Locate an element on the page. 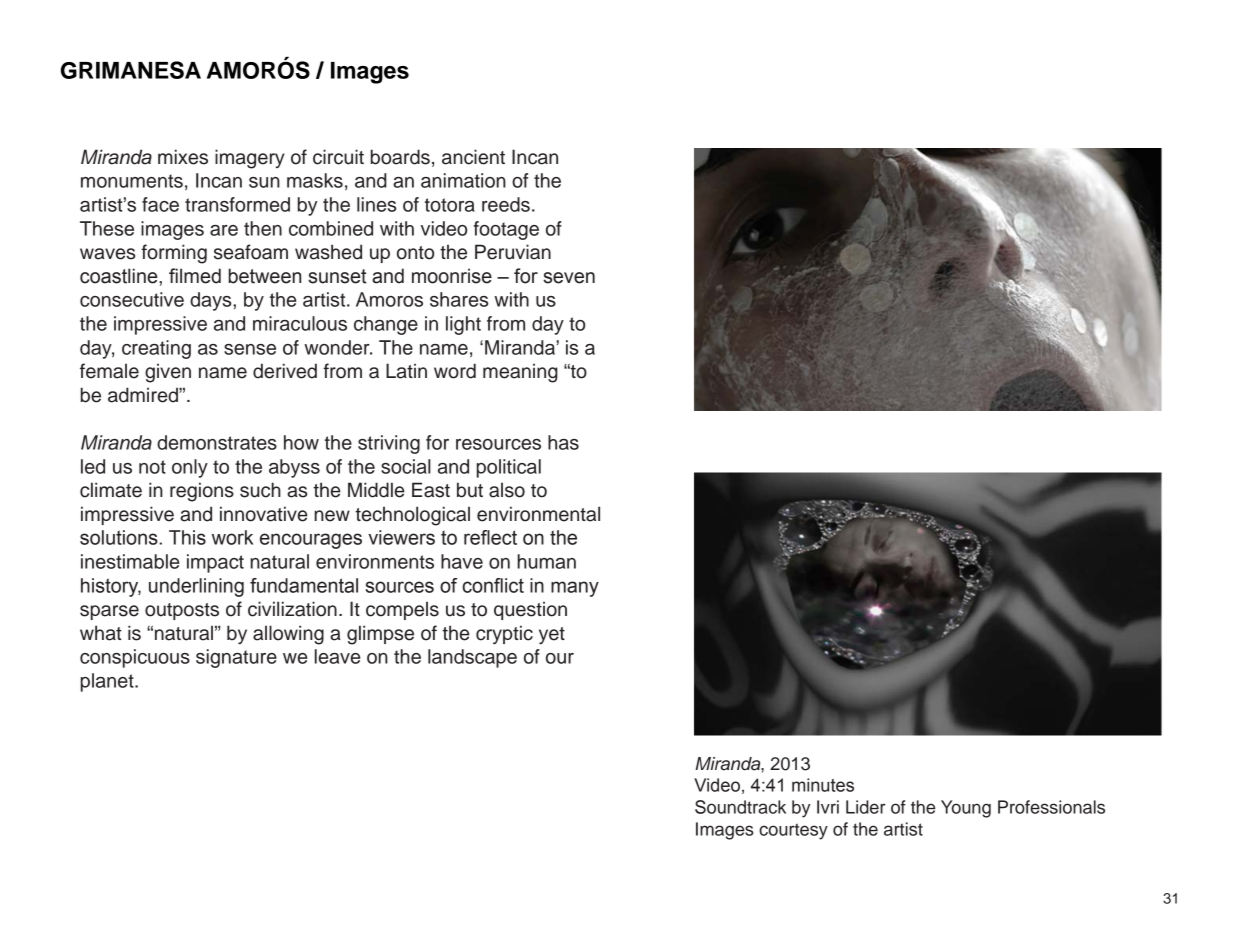 The width and height of the document is (1250, 952). ancient is located at coordinates (473, 157).
